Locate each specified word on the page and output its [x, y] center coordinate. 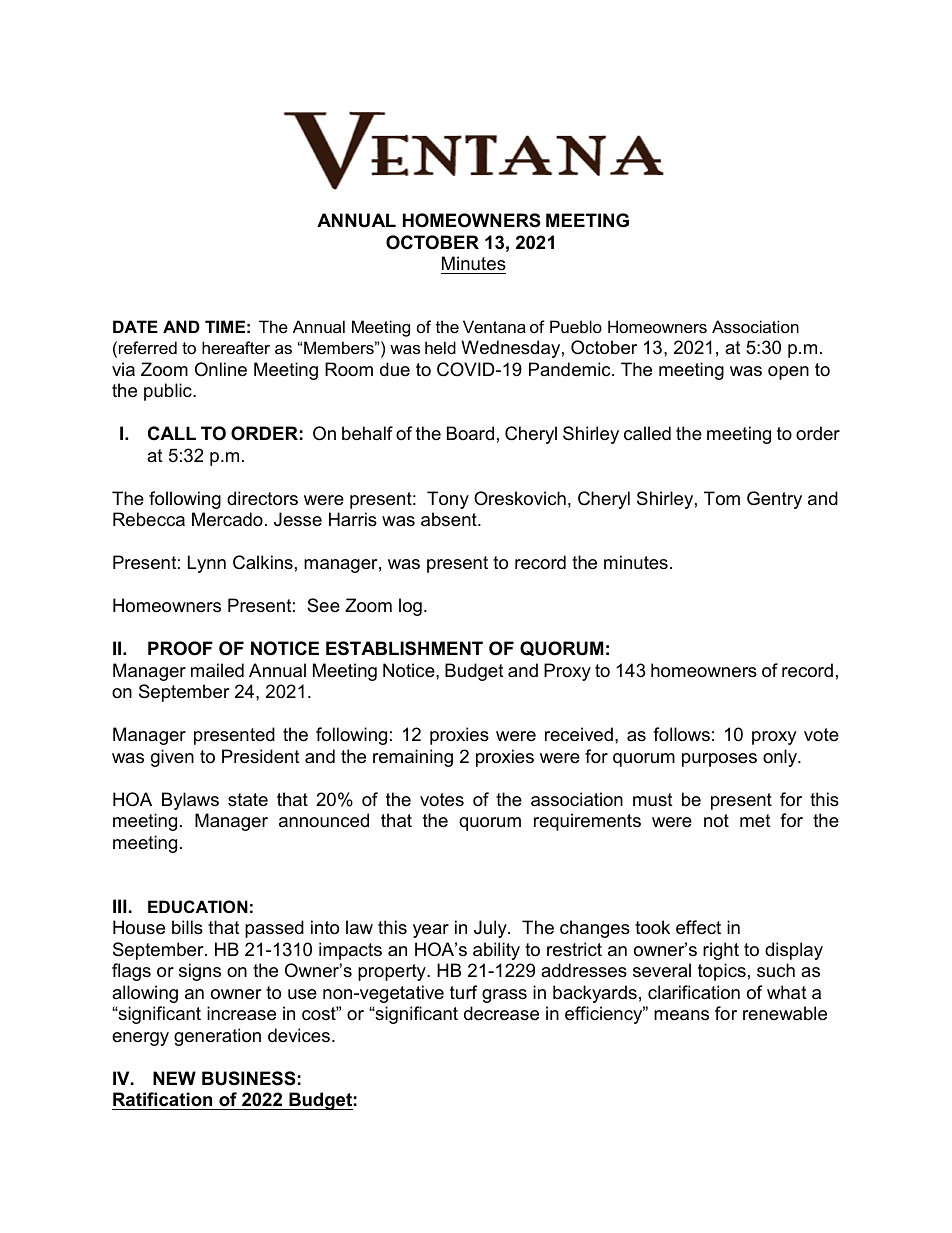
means [681, 1015]
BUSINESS [249, 1078]
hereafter [236, 347]
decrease [501, 1013]
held [440, 347]
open [788, 373]
